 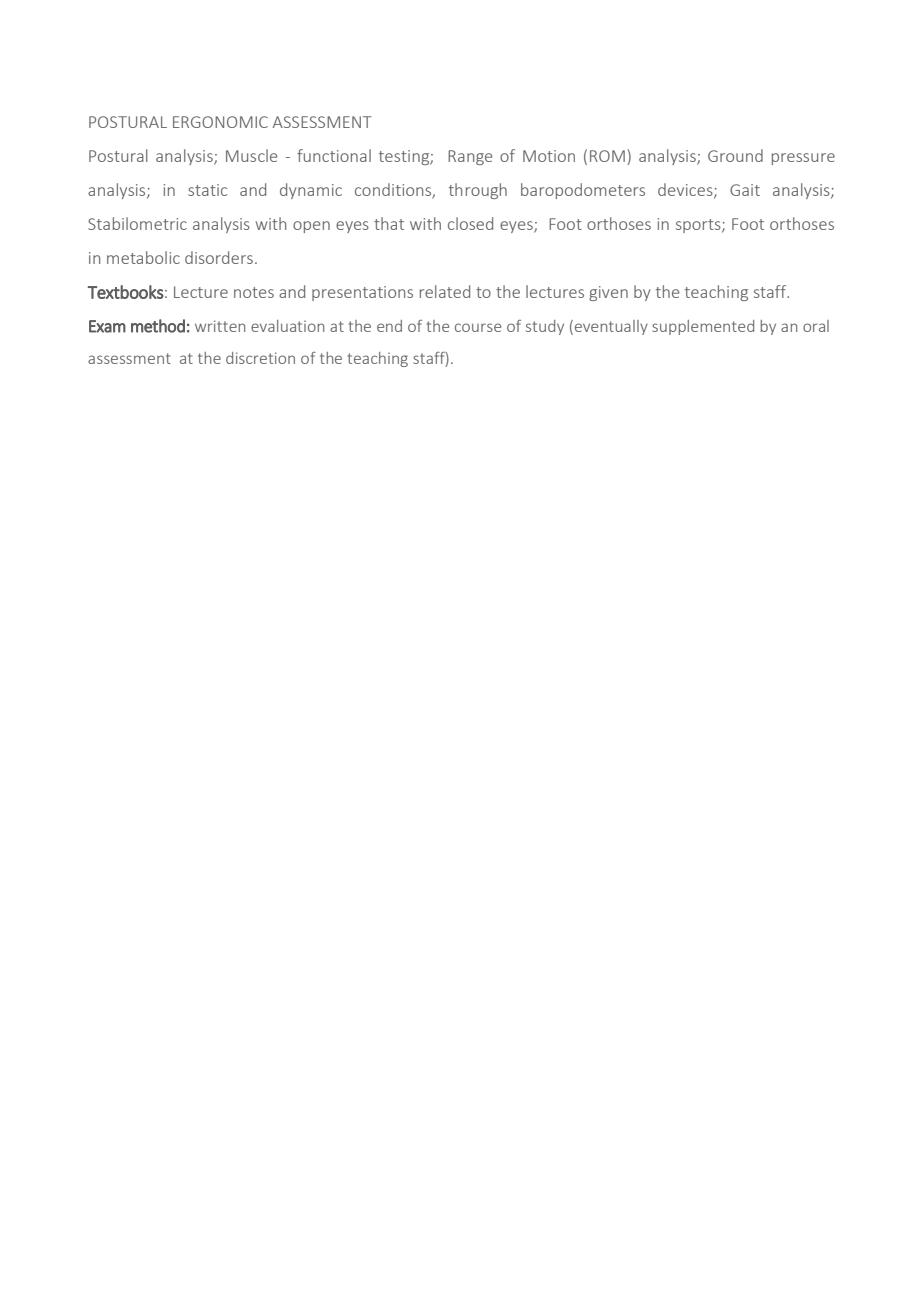 What do you see at coordinates (260, 358) in the screenshot?
I see `discretion` at bounding box center [260, 358].
